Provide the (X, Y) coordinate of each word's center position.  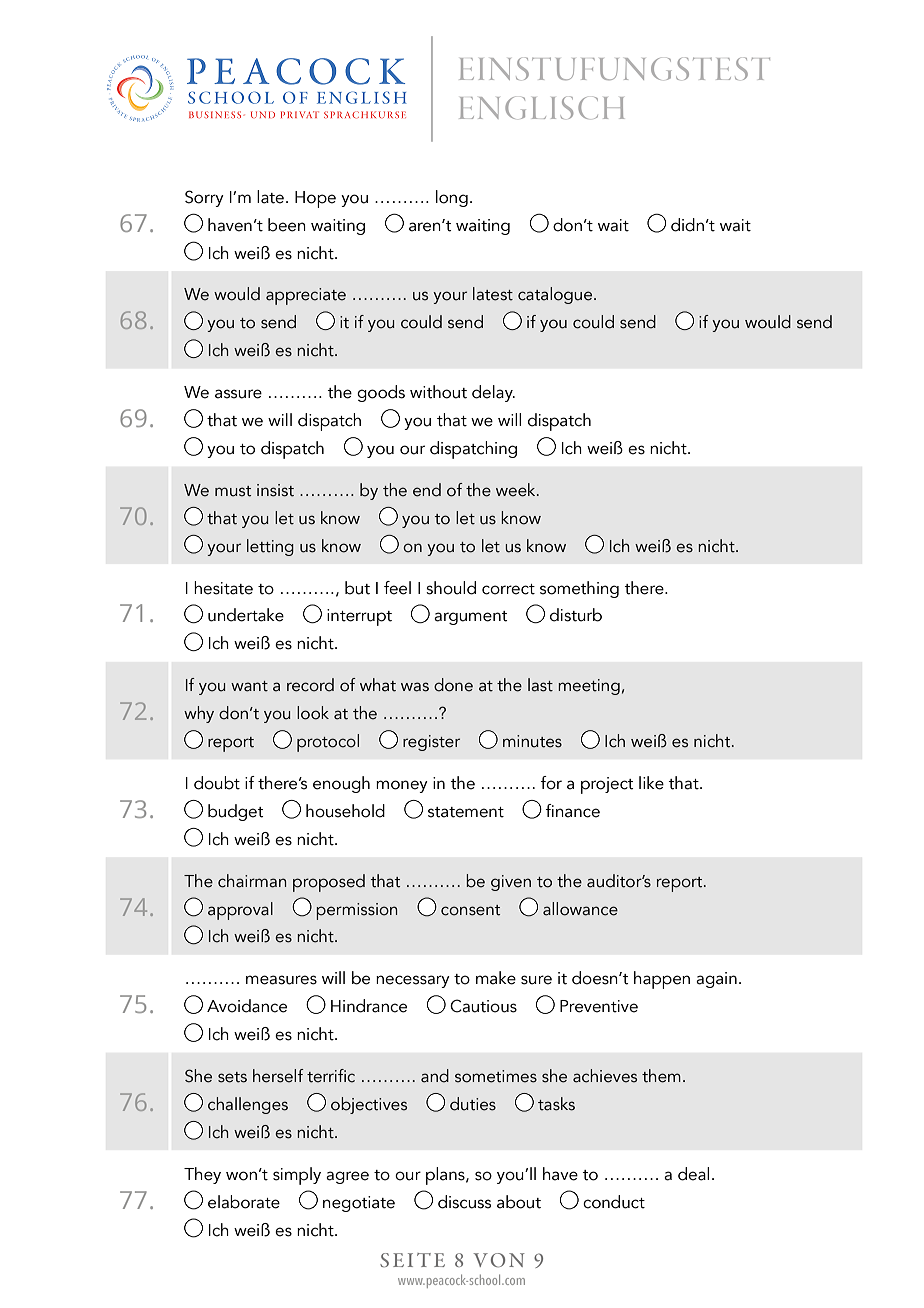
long (452, 198)
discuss (464, 1202)
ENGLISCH (542, 108)
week (517, 490)
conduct (614, 1202)
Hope (315, 199)
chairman (252, 881)
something (579, 589)
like (651, 783)
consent (470, 910)
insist (275, 490)
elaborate (244, 1202)
